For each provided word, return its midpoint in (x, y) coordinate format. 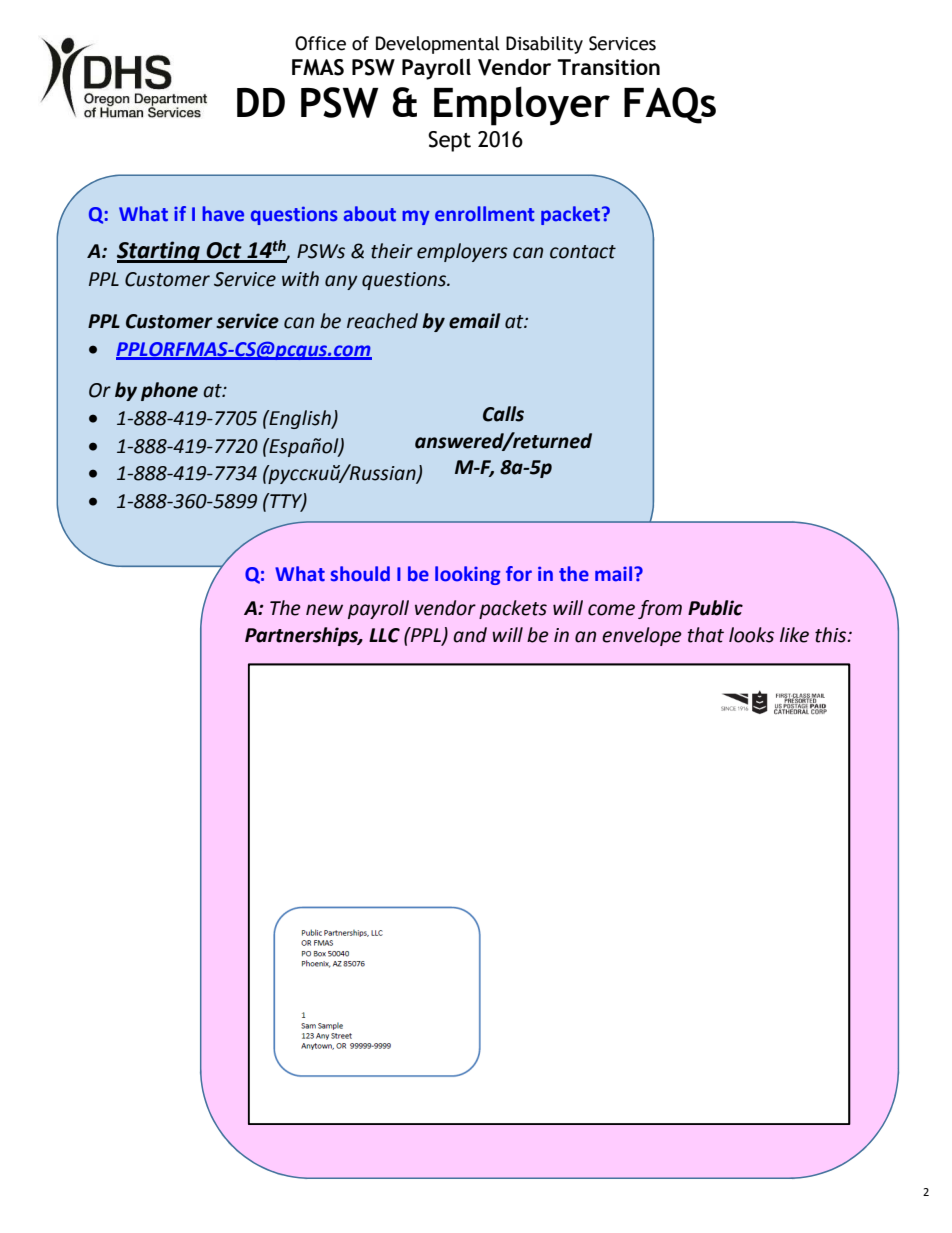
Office (320, 43)
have (223, 213)
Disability (544, 45)
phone (169, 391)
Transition (608, 67)
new (324, 610)
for (519, 574)
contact (583, 252)
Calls (503, 414)
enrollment (484, 214)
